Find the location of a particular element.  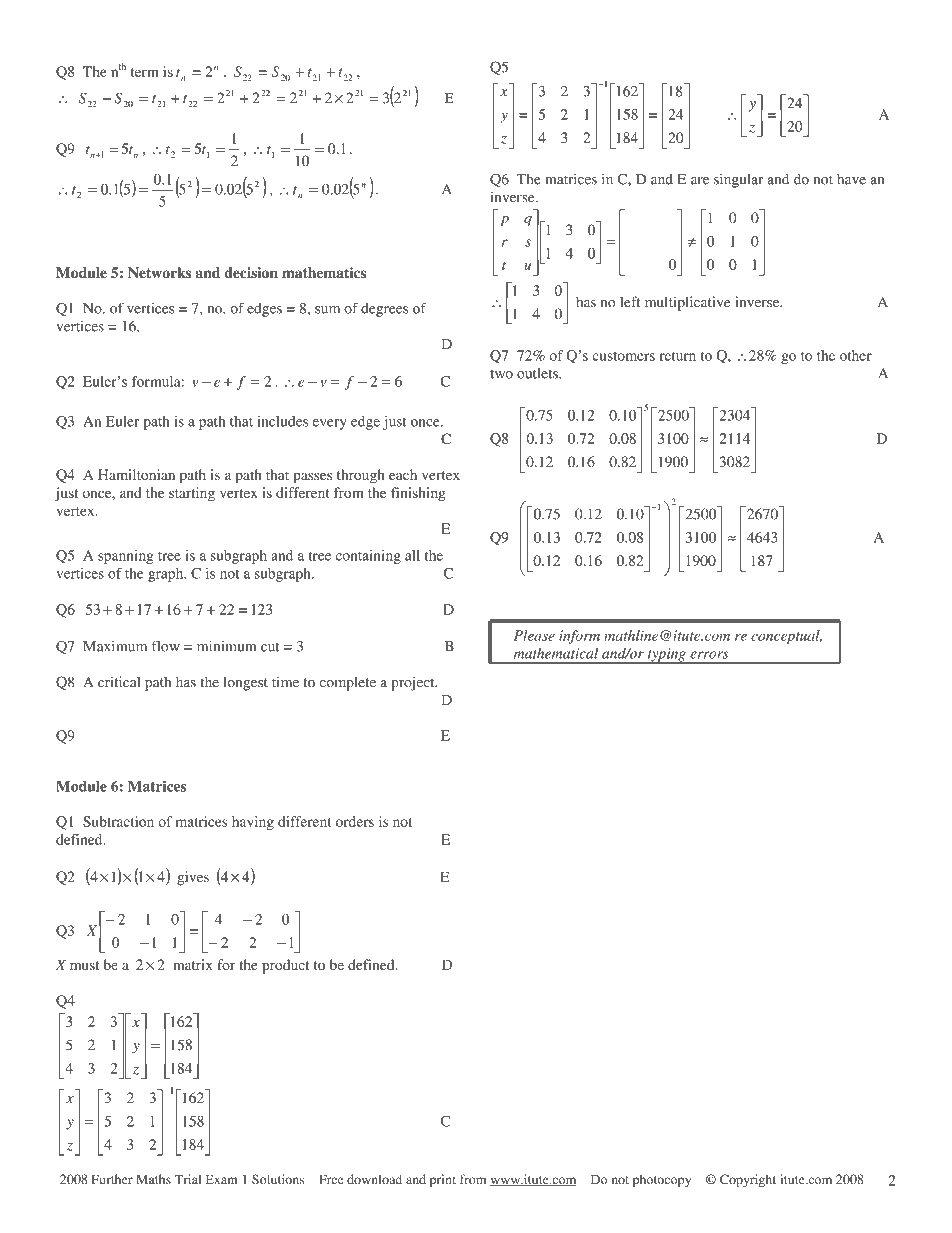

term is located at coordinates (145, 72).
